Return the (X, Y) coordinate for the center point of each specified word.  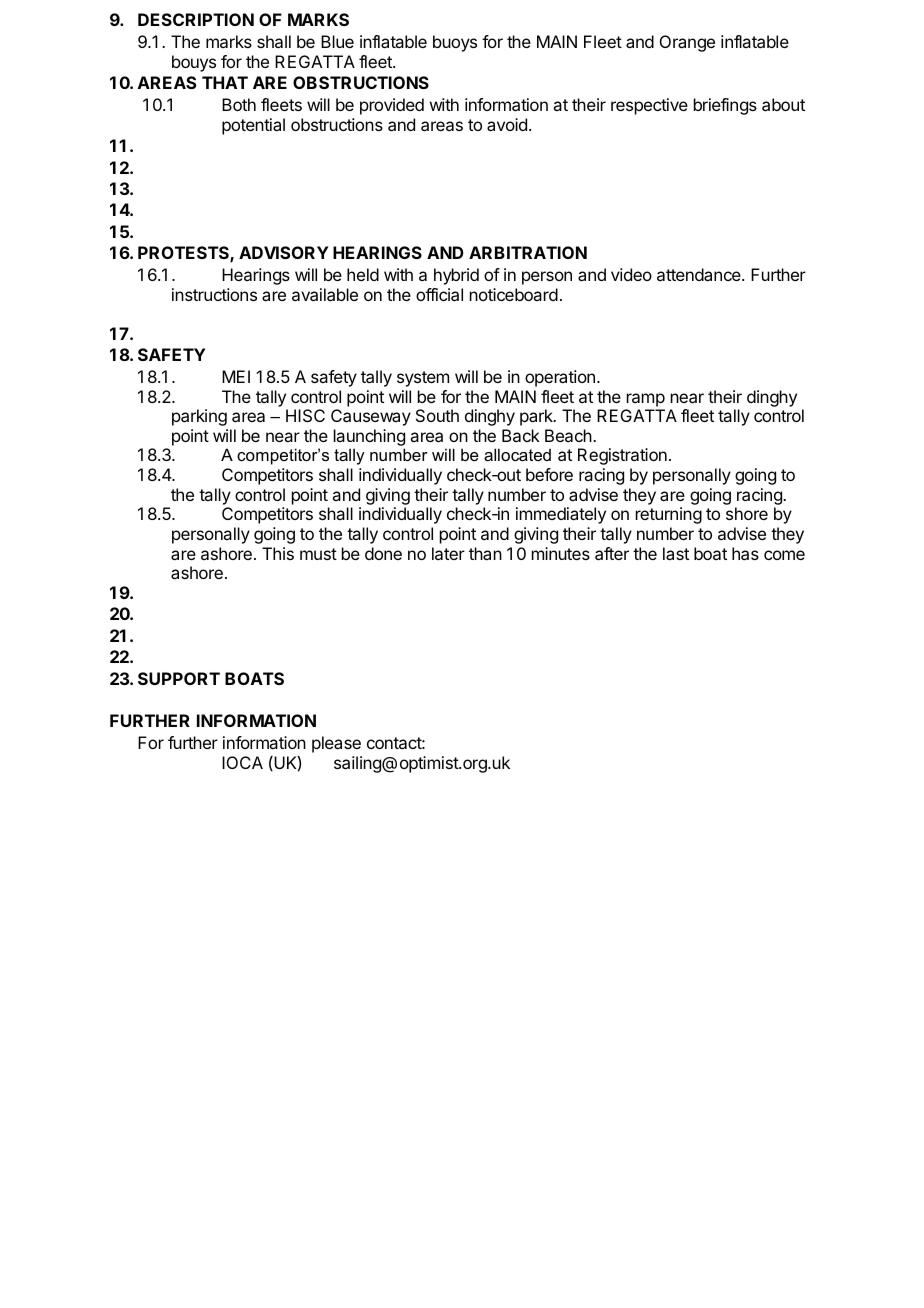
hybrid (456, 276)
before (549, 474)
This (278, 553)
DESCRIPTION (196, 19)
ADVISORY (283, 252)
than (485, 553)
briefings (725, 106)
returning (669, 515)
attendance (700, 274)
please (336, 744)
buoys (455, 43)
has (745, 553)
